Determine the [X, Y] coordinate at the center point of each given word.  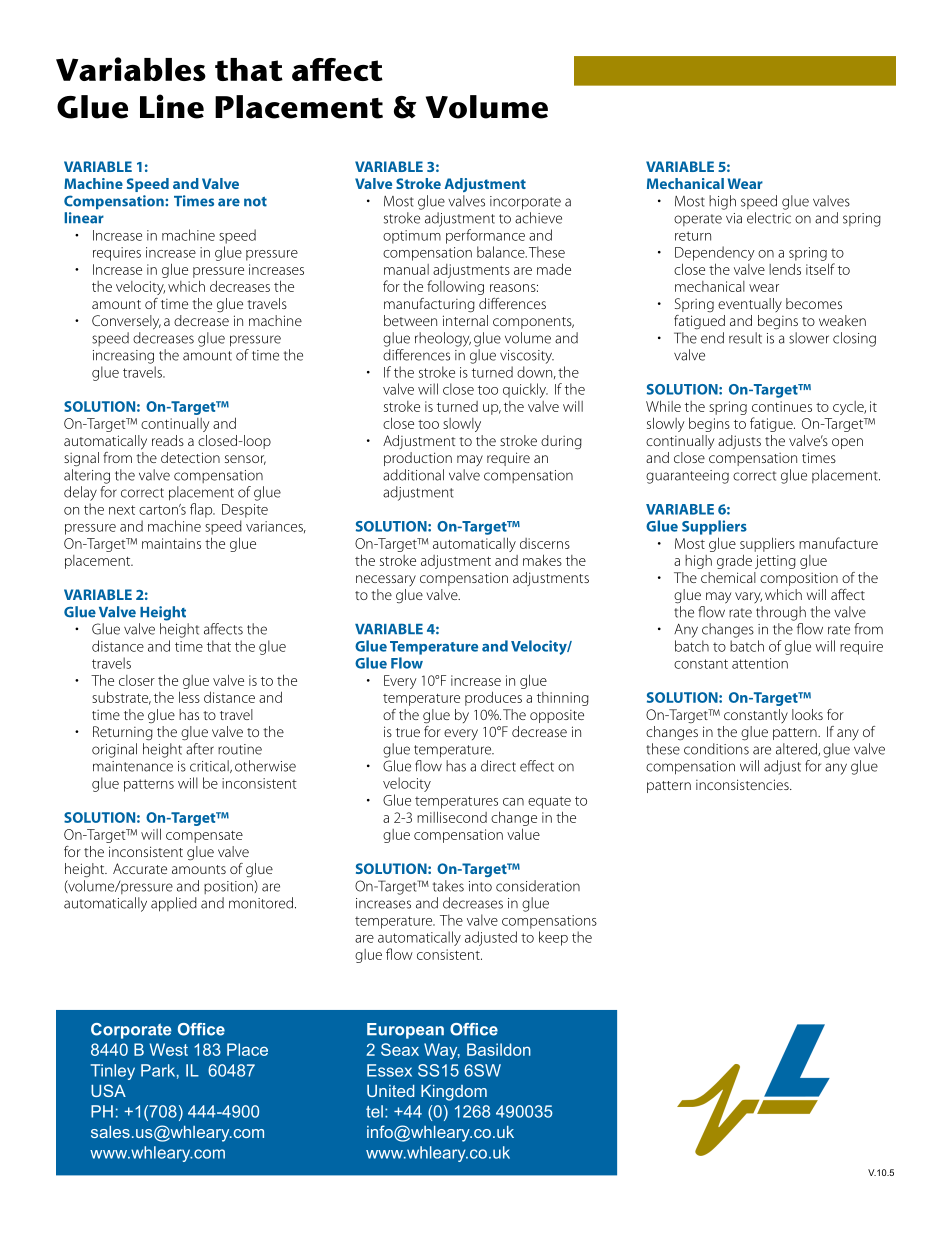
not [255, 202]
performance [485, 236]
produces [493, 698]
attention [760, 663]
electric [769, 218]
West [169, 1049]
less [189, 697]
